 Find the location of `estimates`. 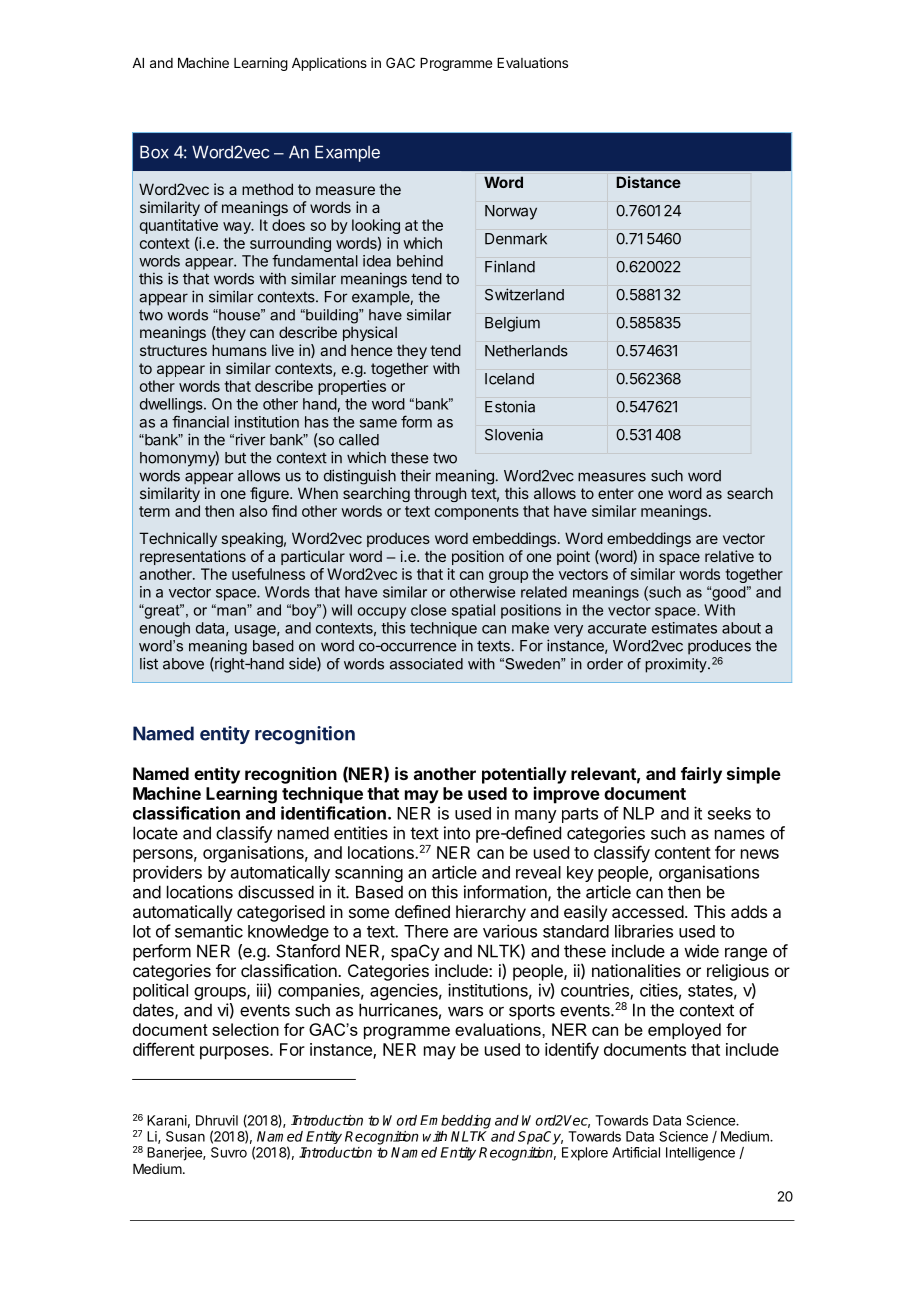

estimates is located at coordinates (684, 628).
